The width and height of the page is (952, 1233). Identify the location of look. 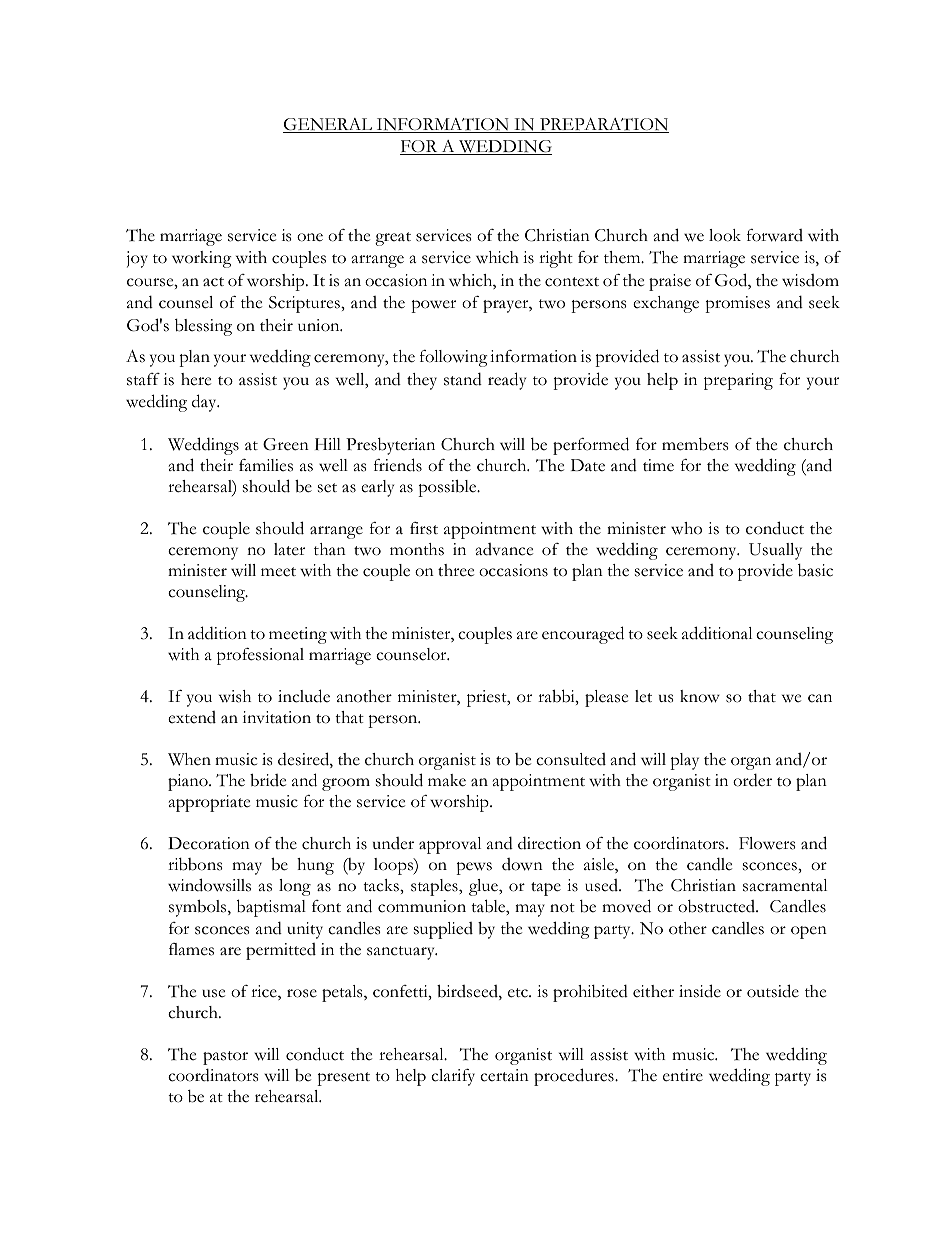
(725, 235).
